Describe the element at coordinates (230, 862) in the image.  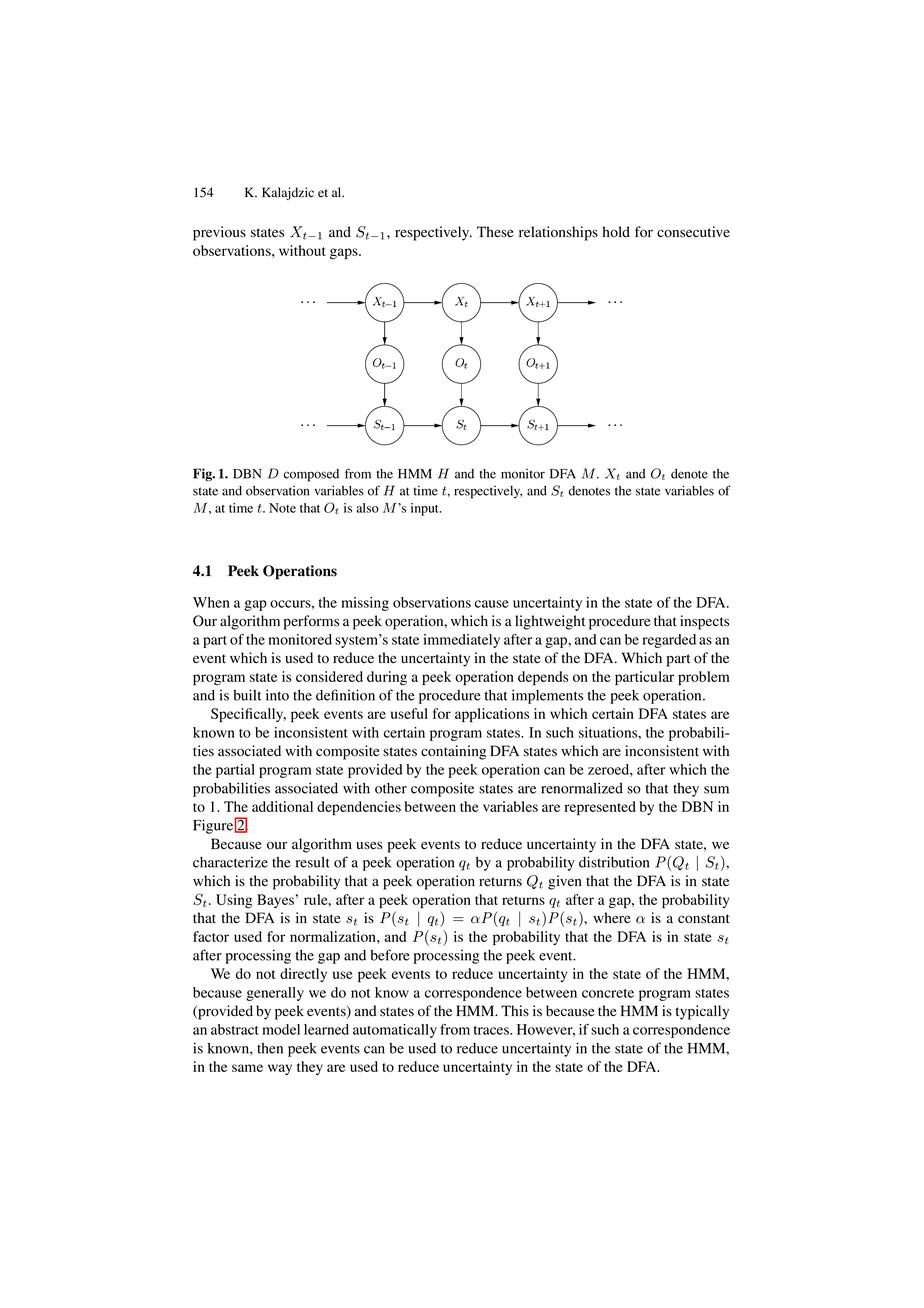
I see `characterize` at that location.
